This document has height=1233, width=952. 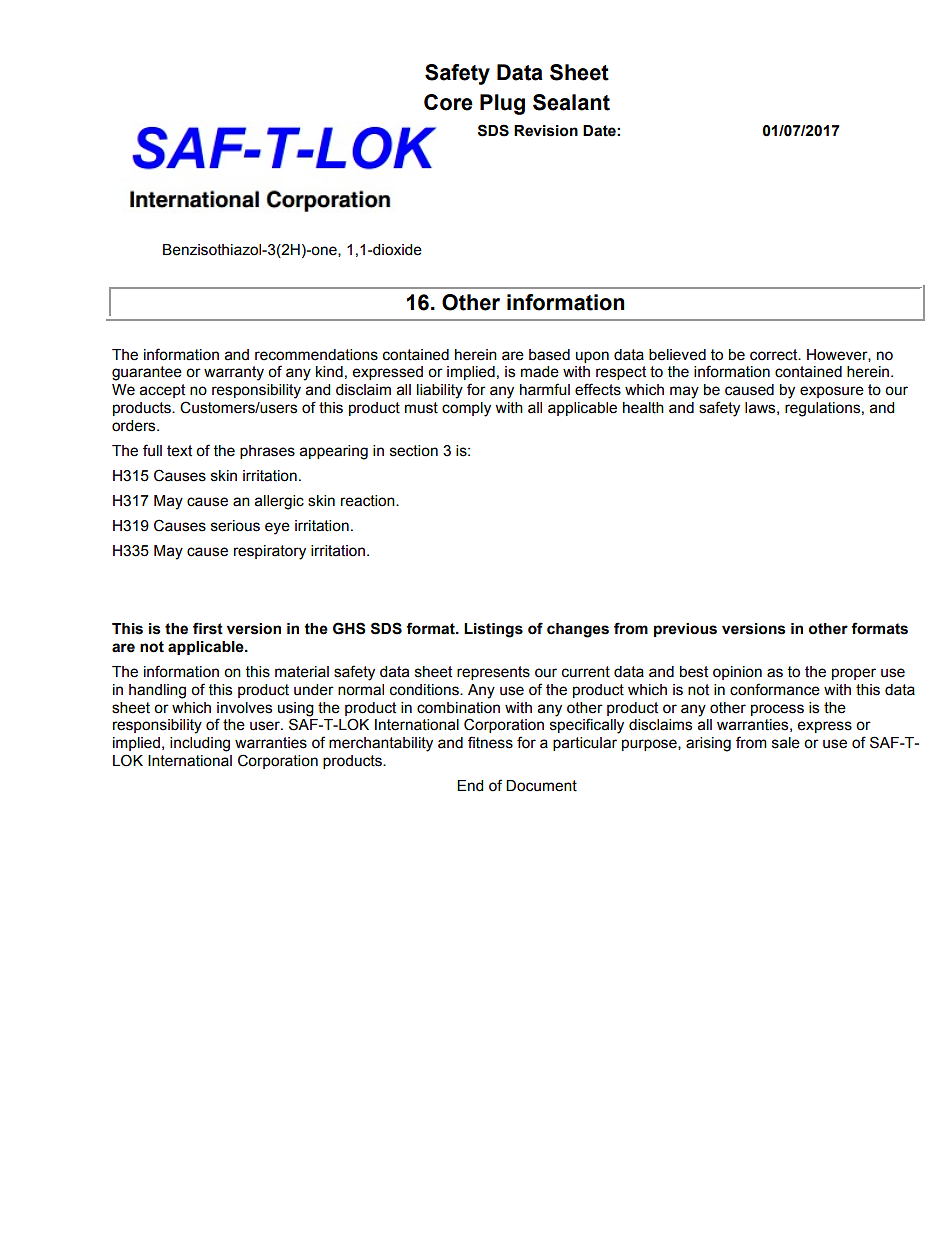 I want to click on Plug, so click(x=502, y=104).
